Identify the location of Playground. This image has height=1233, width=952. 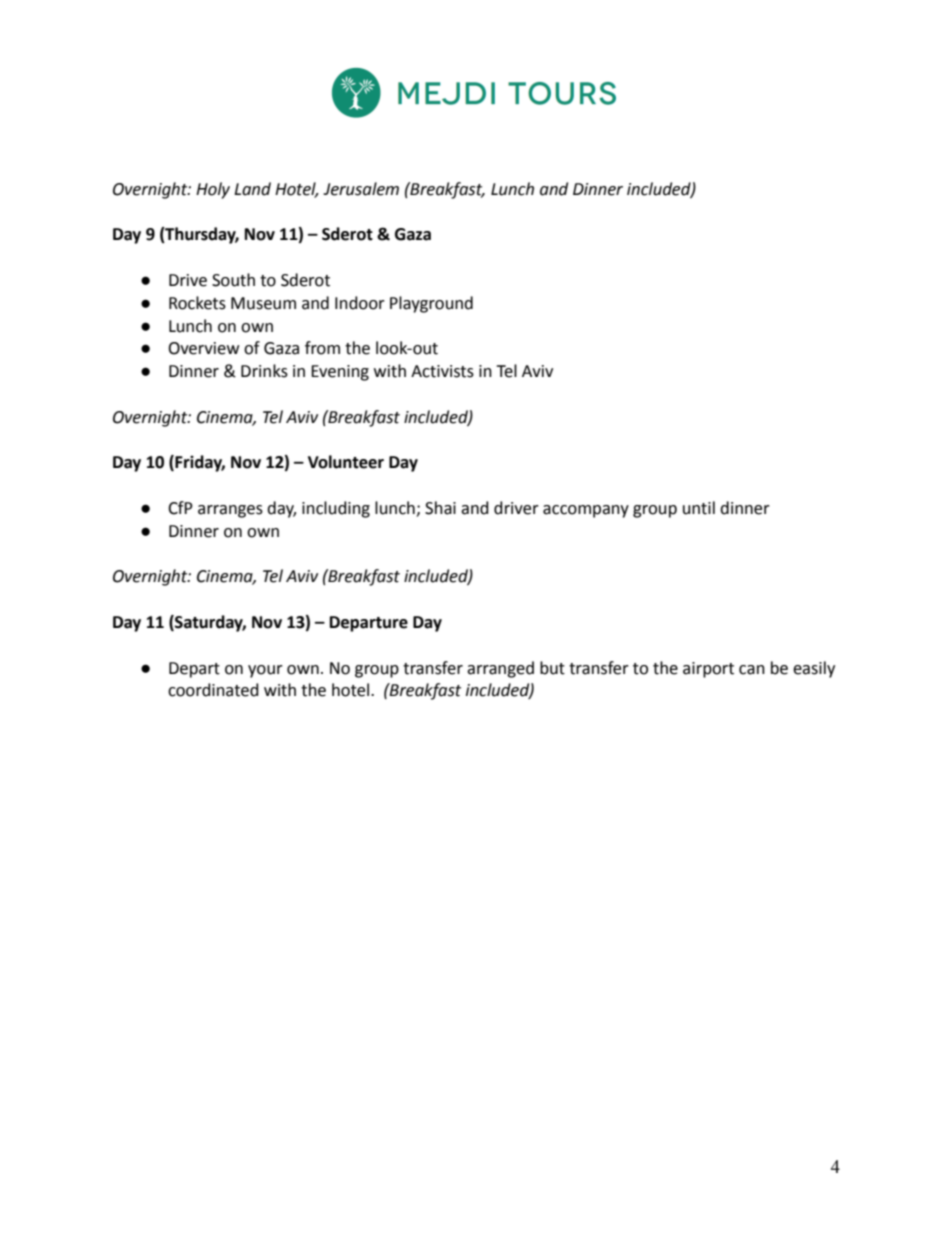
(431, 304).
